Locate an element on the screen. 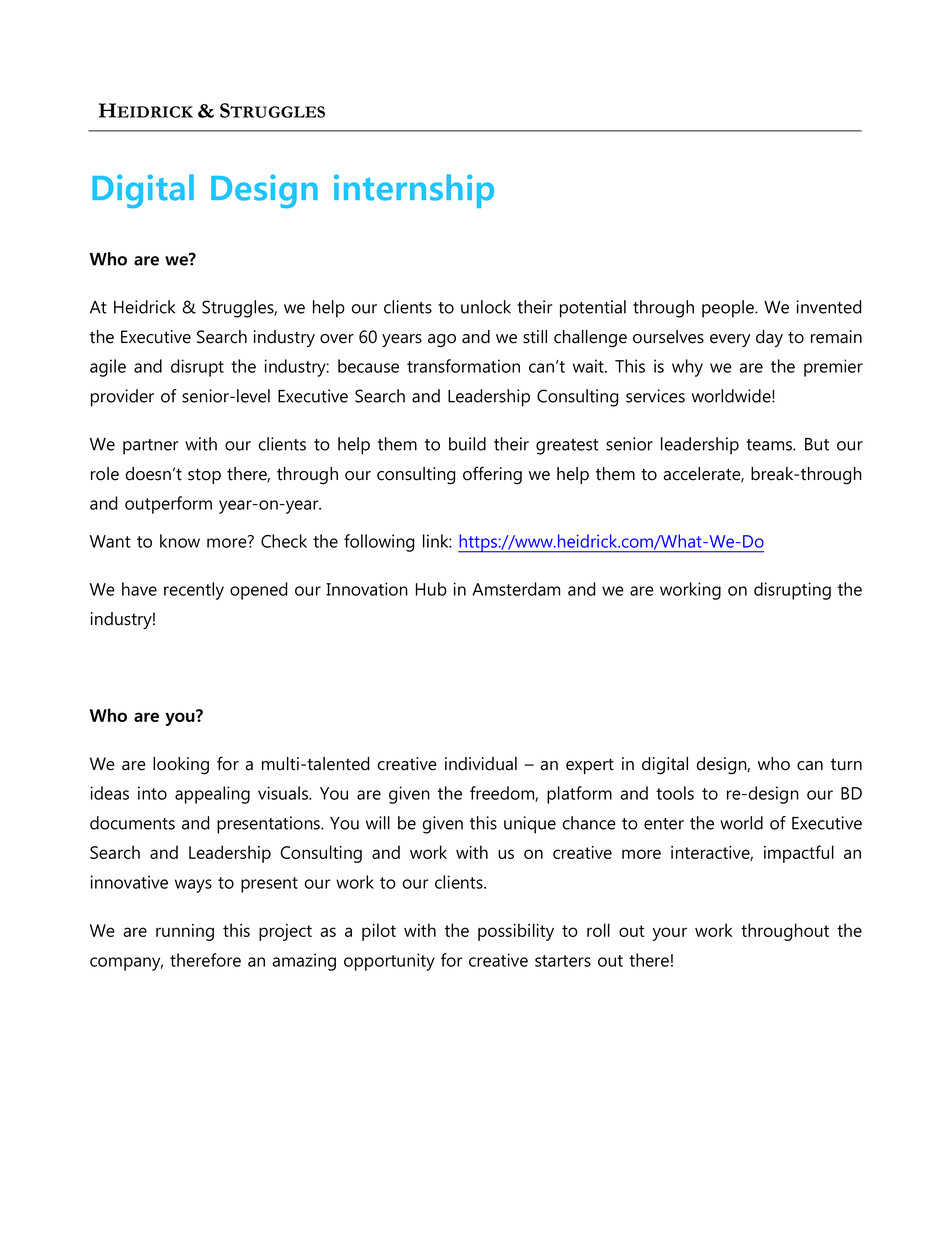  unlock is located at coordinates (486, 307).
